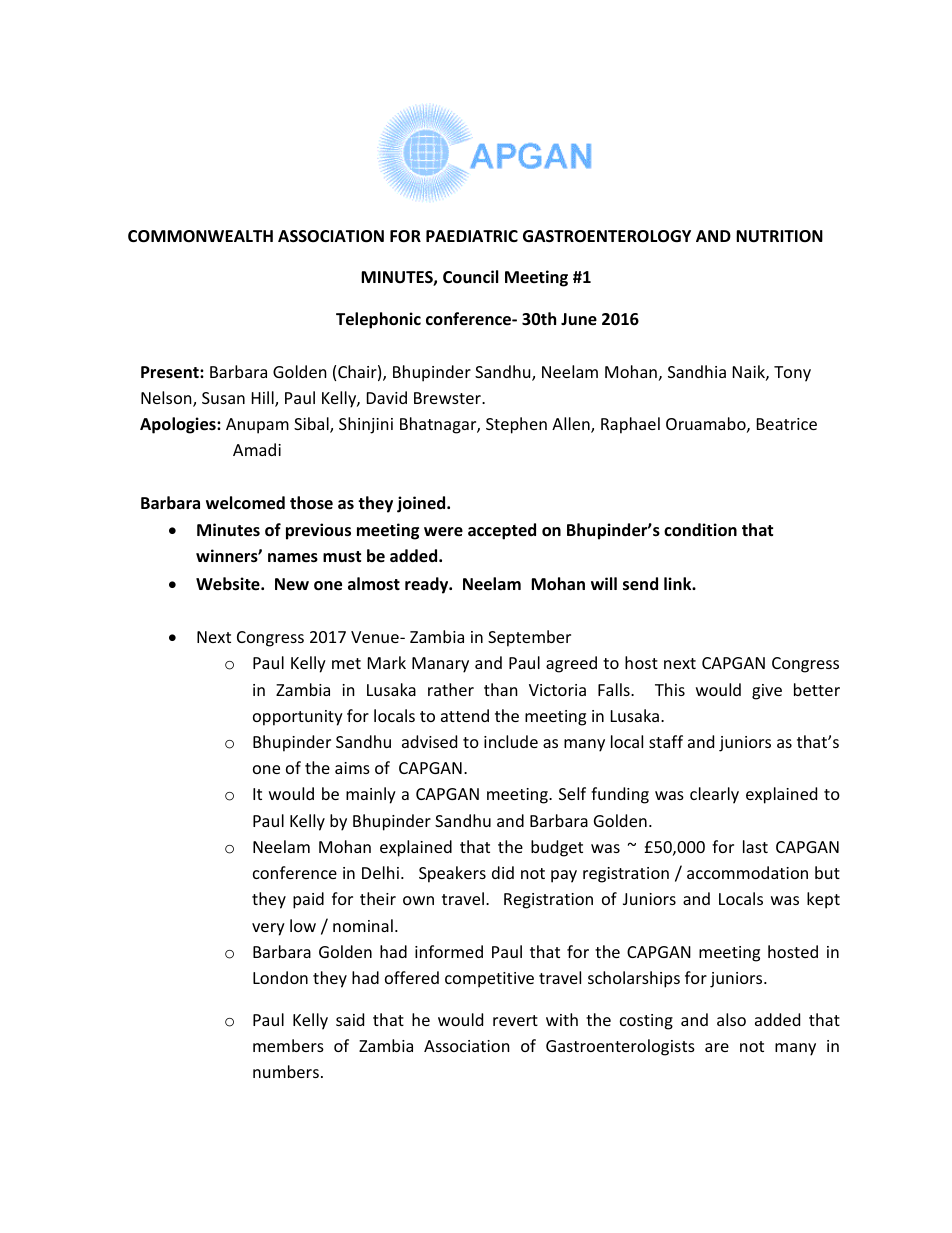  I want to click on are, so click(717, 1047).
